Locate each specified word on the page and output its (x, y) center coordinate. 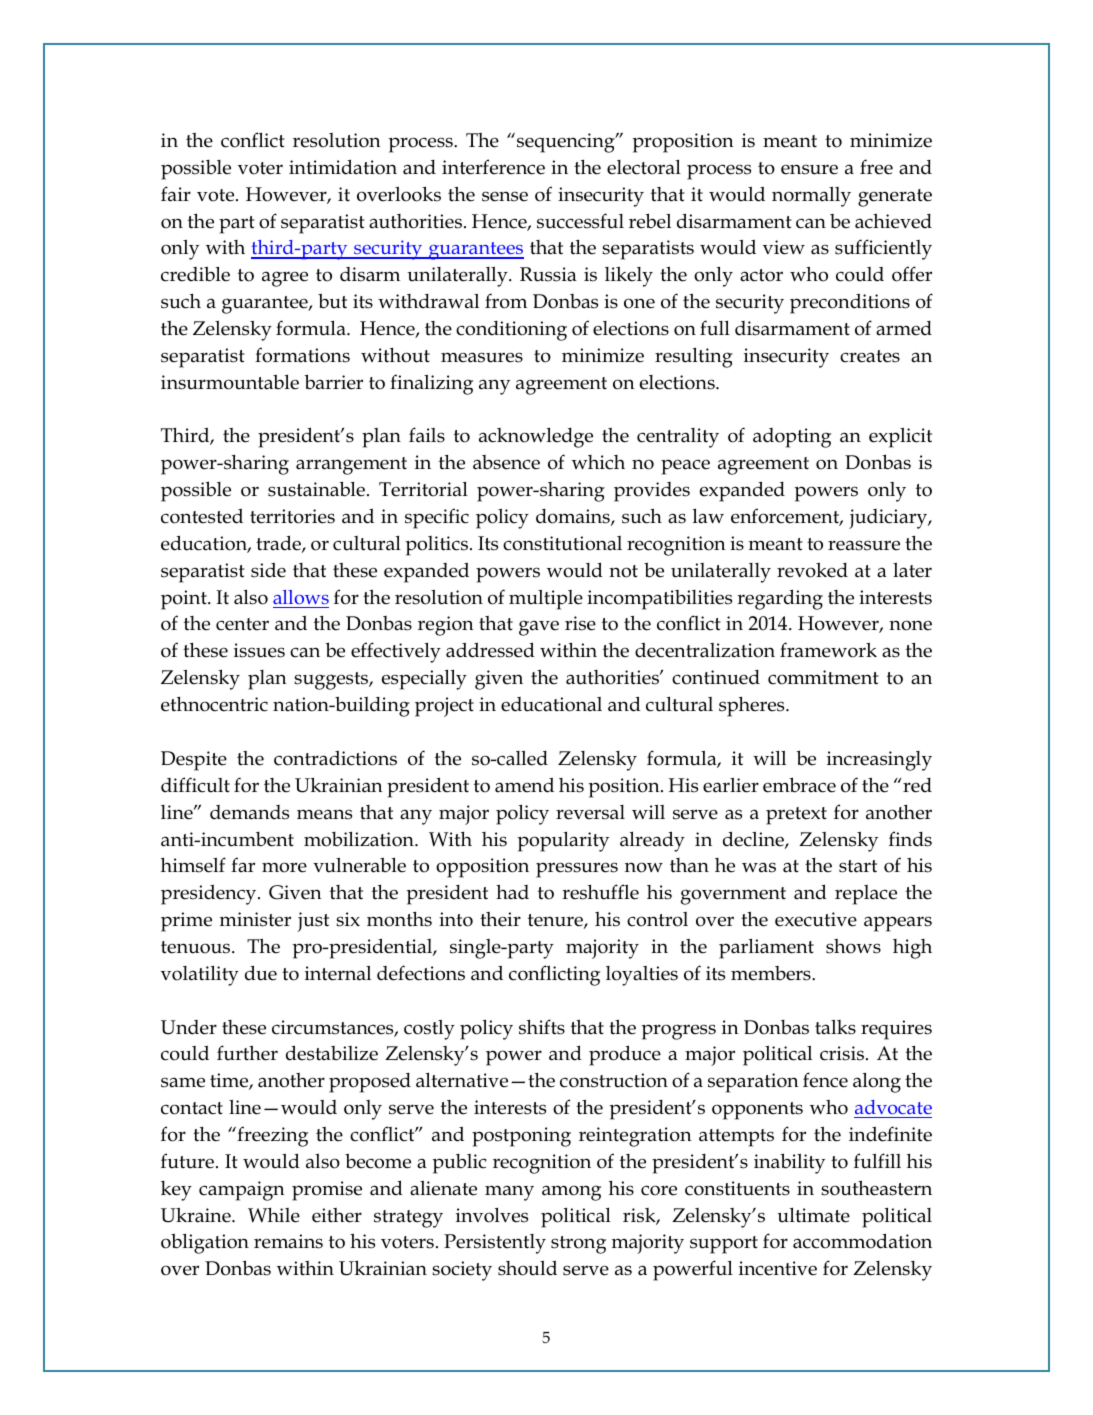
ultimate (814, 1215)
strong (578, 1245)
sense (505, 196)
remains (288, 1241)
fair (176, 194)
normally (811, 196)
